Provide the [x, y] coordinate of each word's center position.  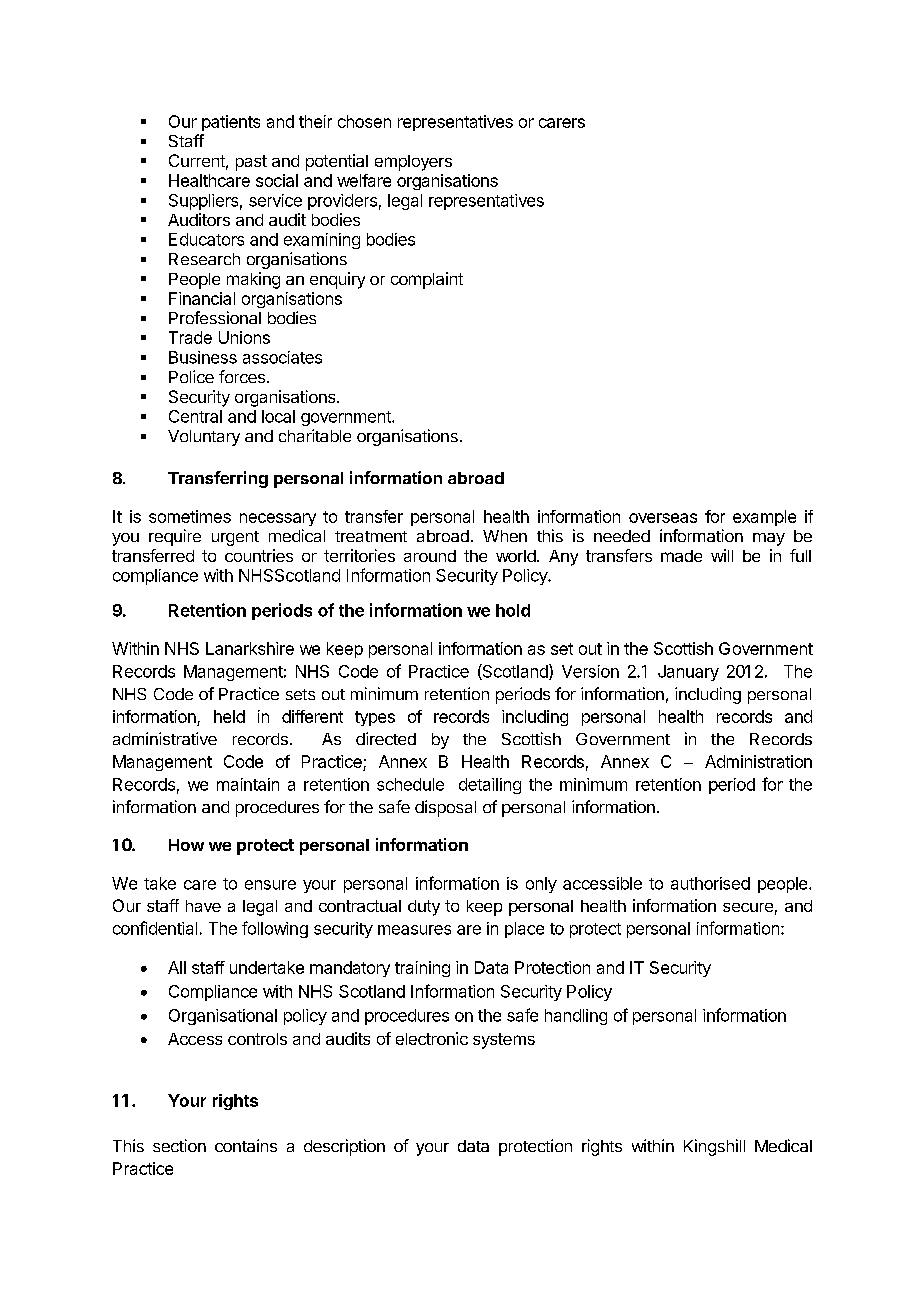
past [251, 163]
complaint [427, 280]
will [722, 555]
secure [748, 907]
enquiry [337, 280]
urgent [235, 538]
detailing [490, 786]
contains [246, 1145]
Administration [758, 761]
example [764, 518]
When [505, 536]
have [203, 906]
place [524, 930]
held [229, 716]
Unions [244, 337]
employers [413, 163]
